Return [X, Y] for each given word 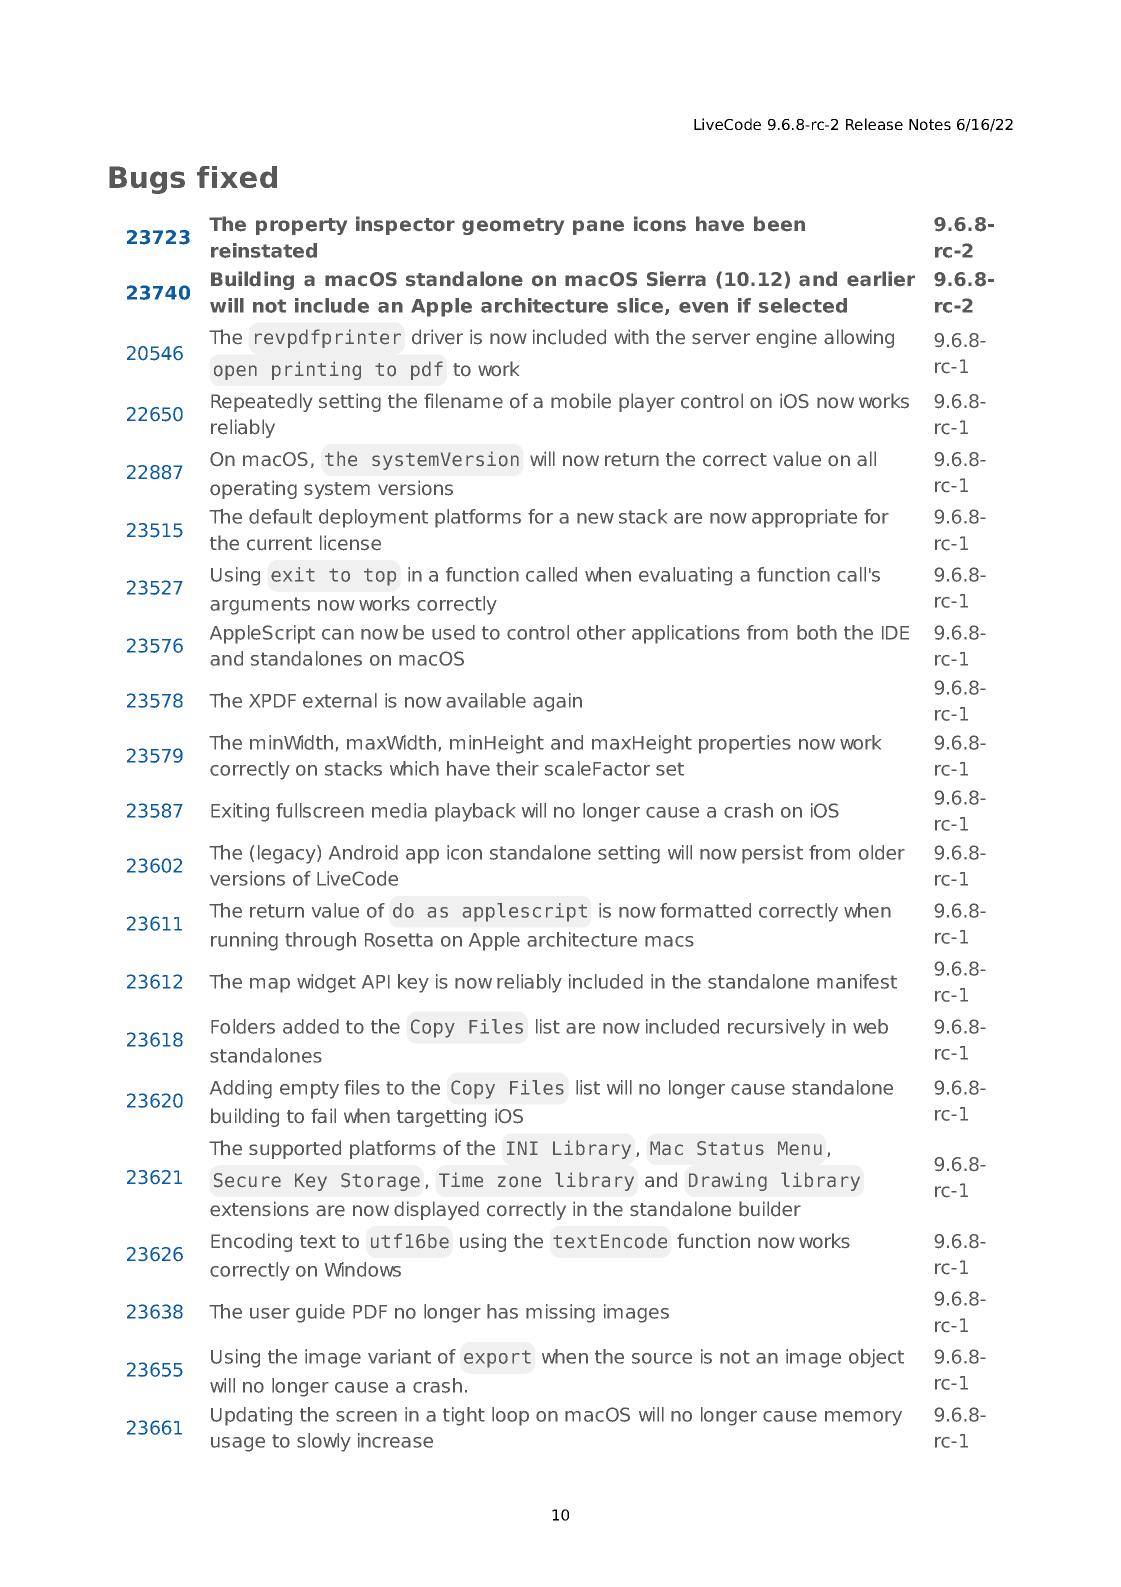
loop [510, 1416]
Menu [800, 1148]
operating [253, 489]
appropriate [804, 518]
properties [745, 744]
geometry [513, 226]
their [517, 768]
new [595, 518]
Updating [251, 1416]
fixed [237, 177]
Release [874, 124]
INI [522, 1148]
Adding [241, 1089]
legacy [288, 854]
